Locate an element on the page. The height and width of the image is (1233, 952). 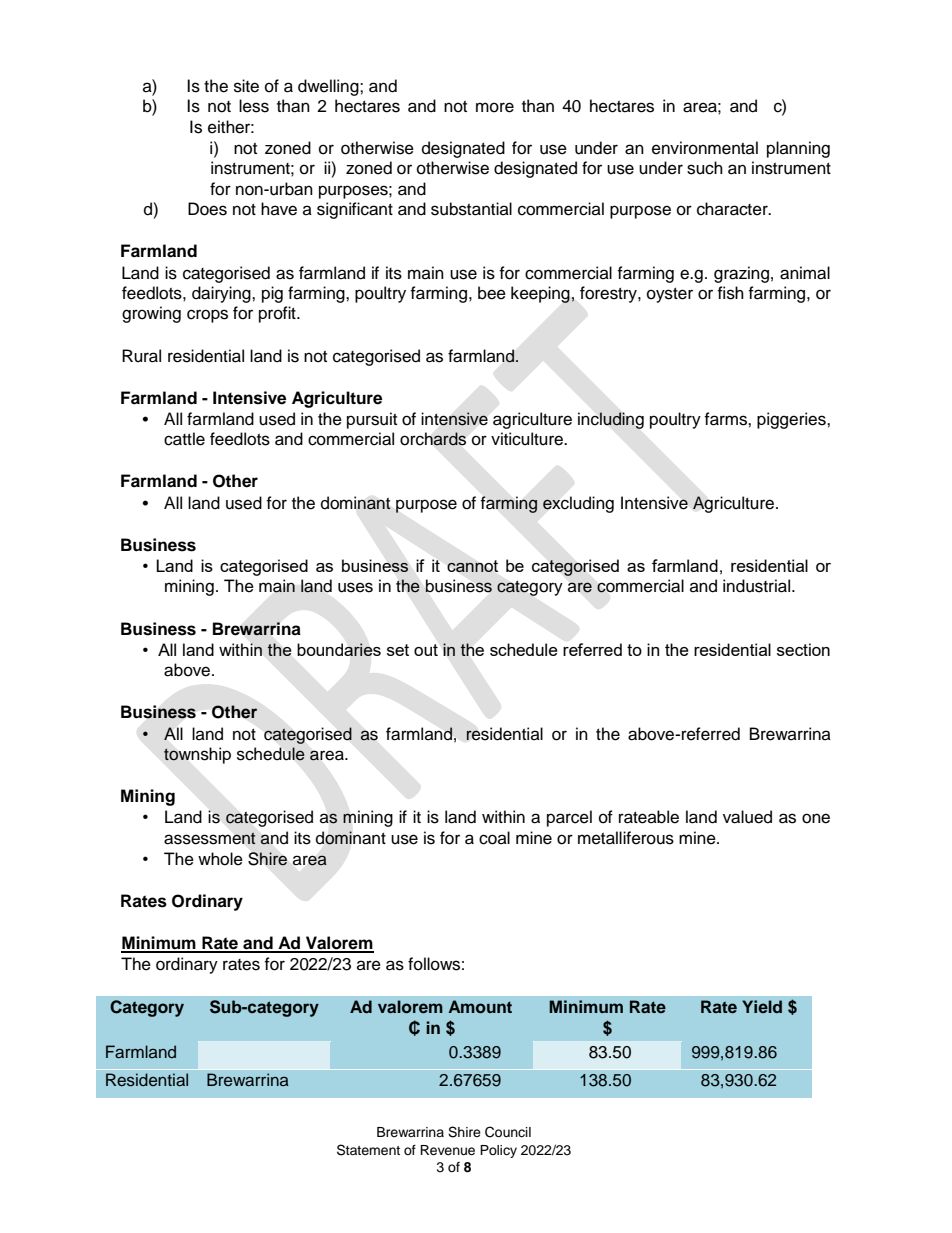
industrial is located at coordinates (756, 586).
